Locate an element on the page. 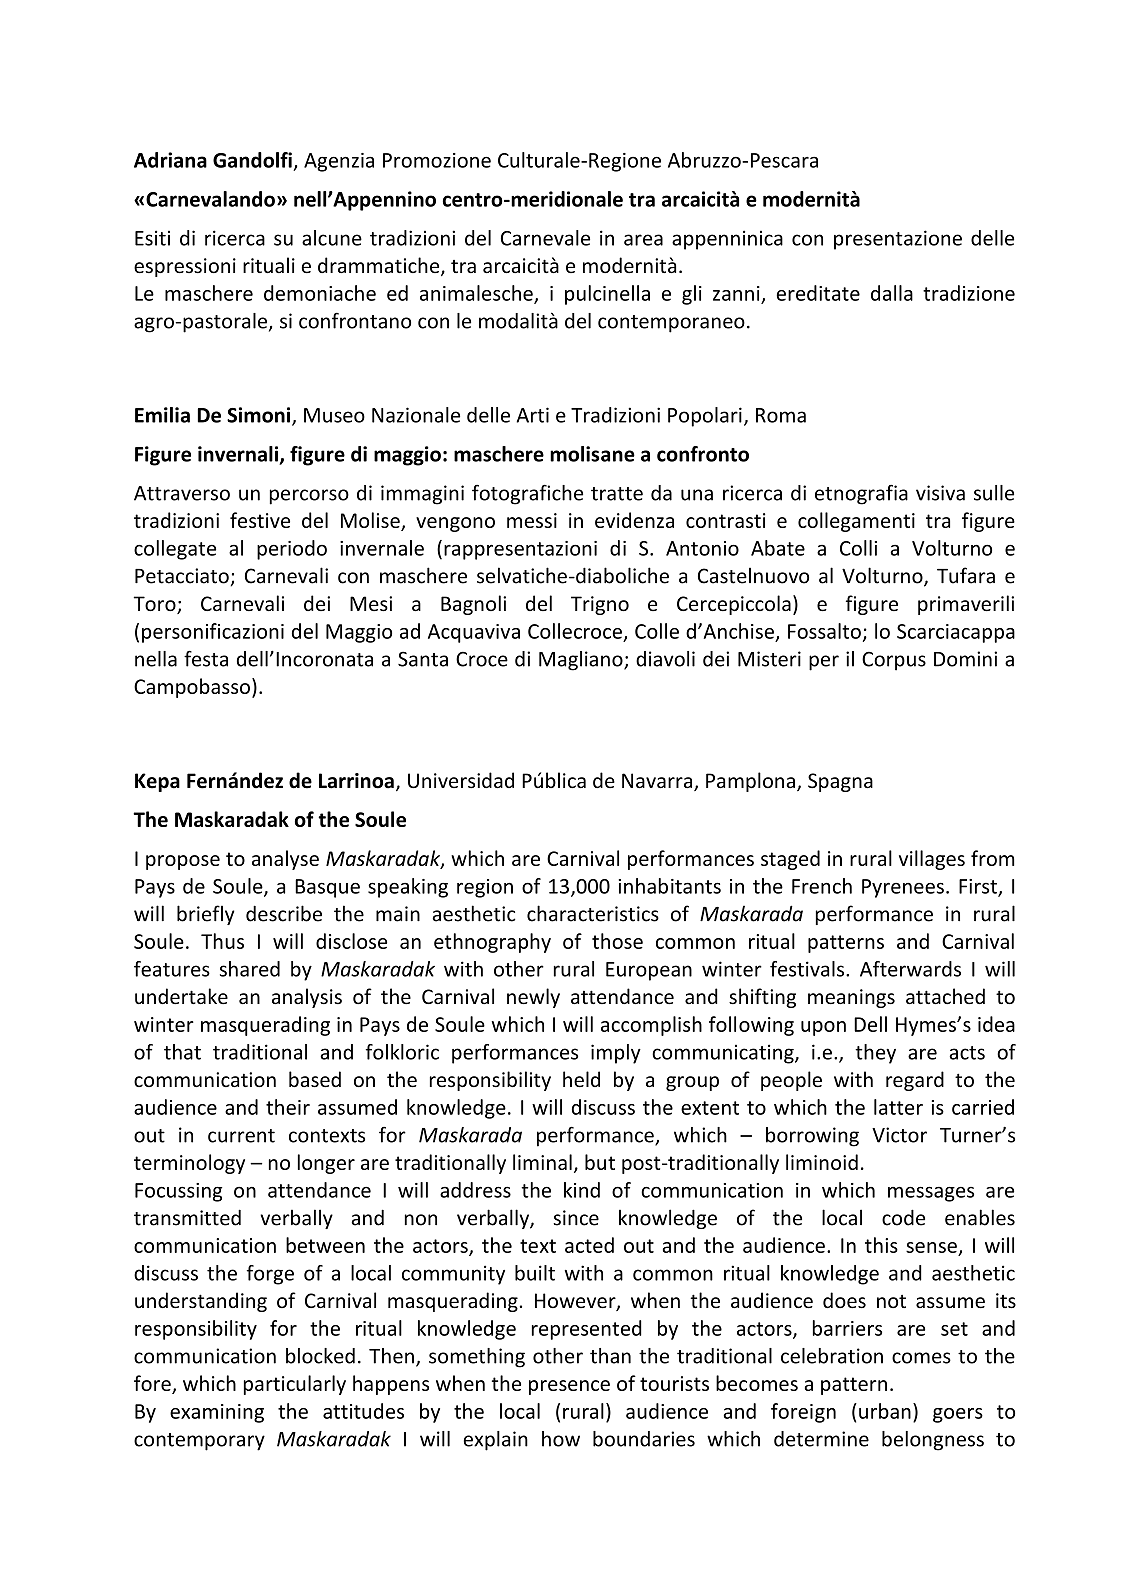 The height and width of the document is (1588, 1123). newly is located at coordinates (533, 998).
